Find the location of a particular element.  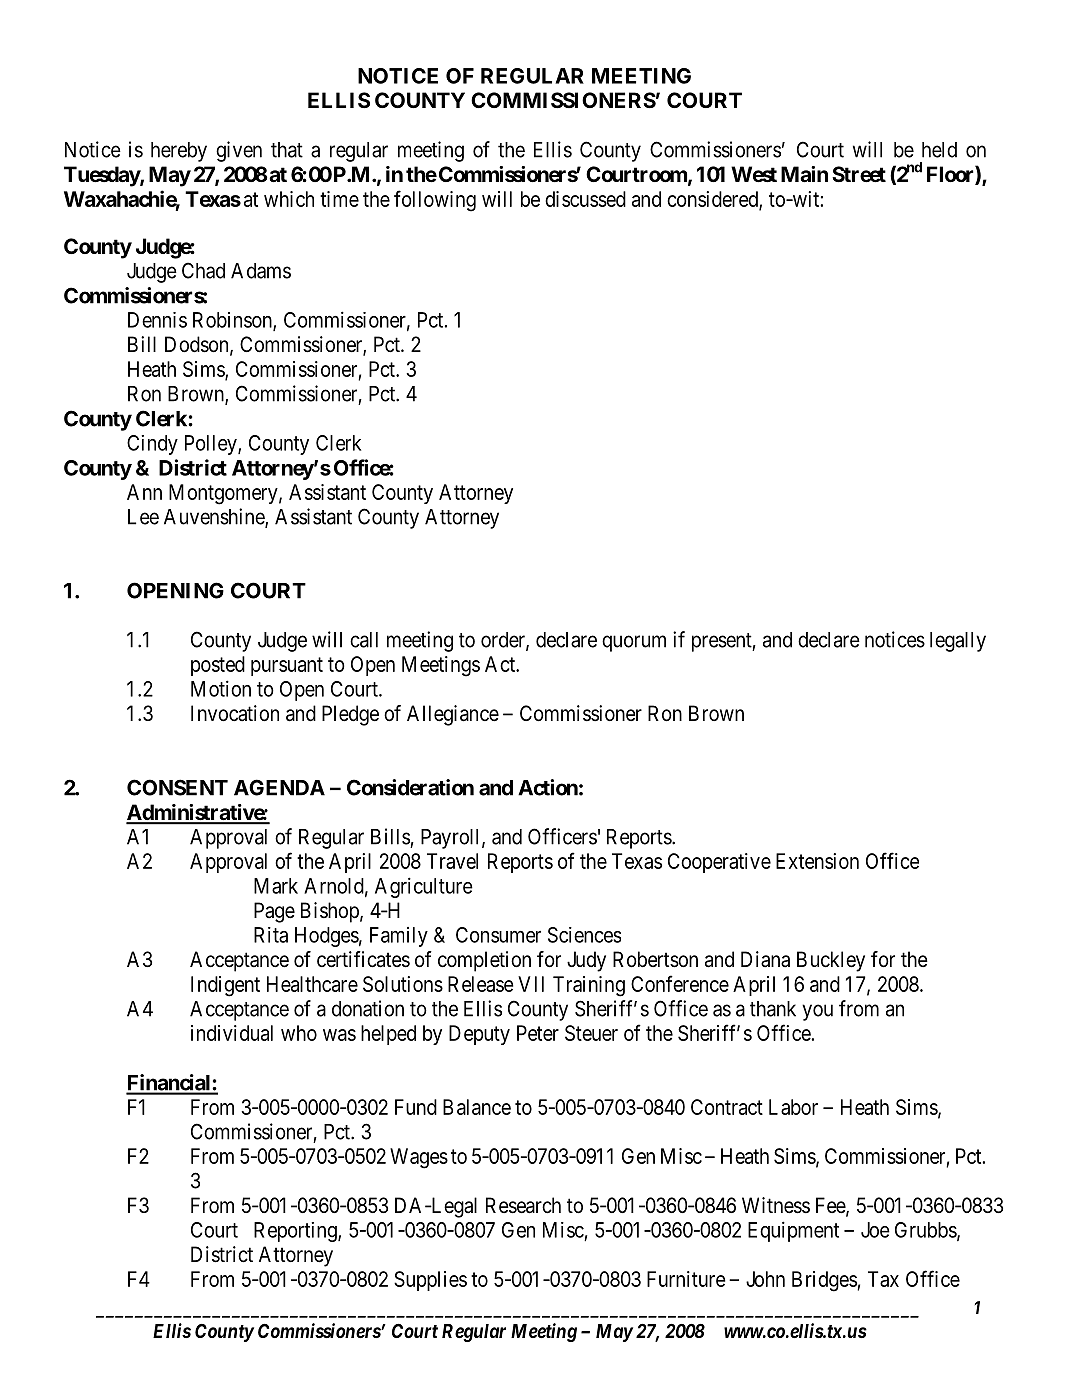

Invocation is located at coordinates (235, 713).
